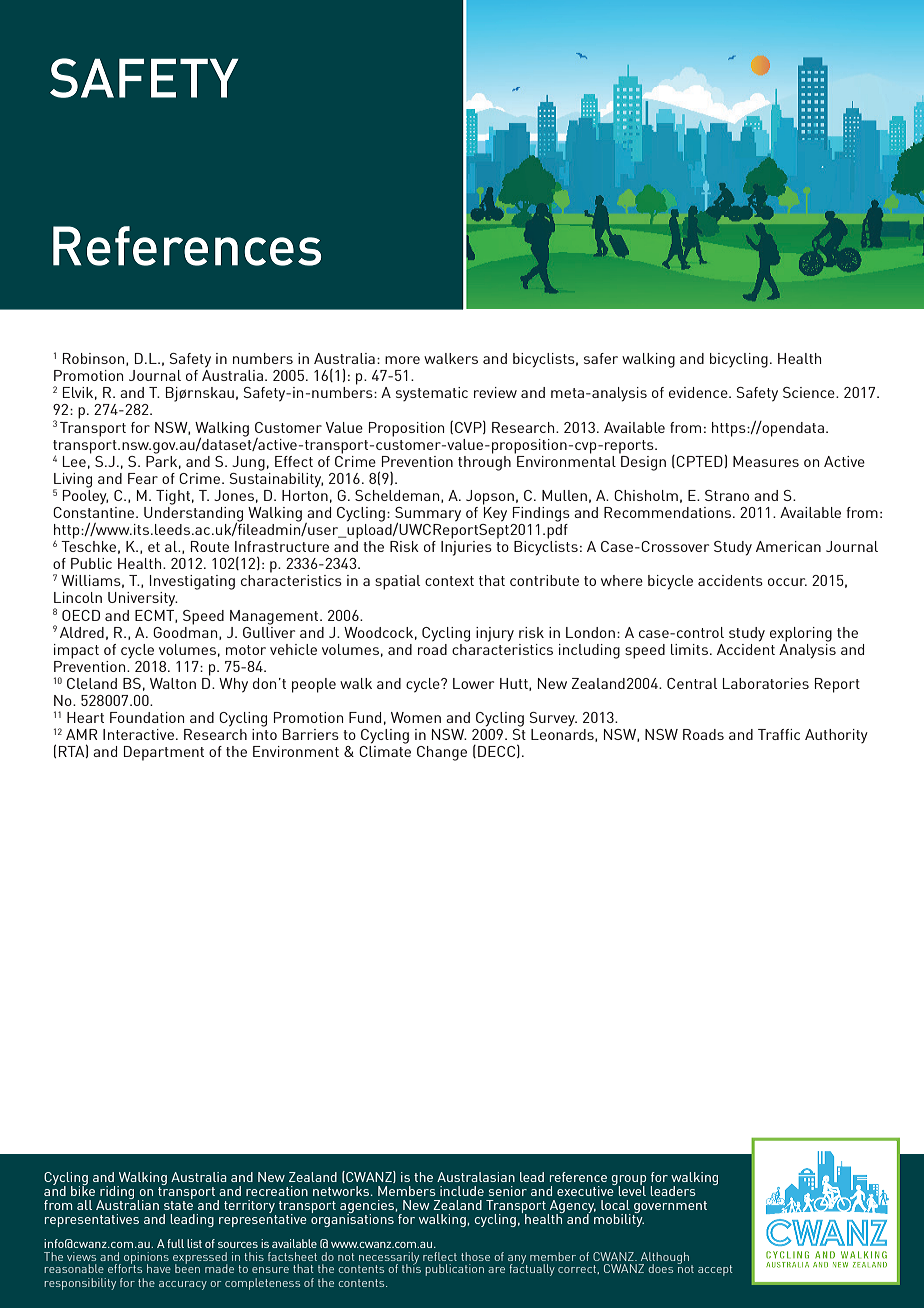  Describe the element at coordinates (699, 392) in the screenshot. I see `evidence` at that location.
